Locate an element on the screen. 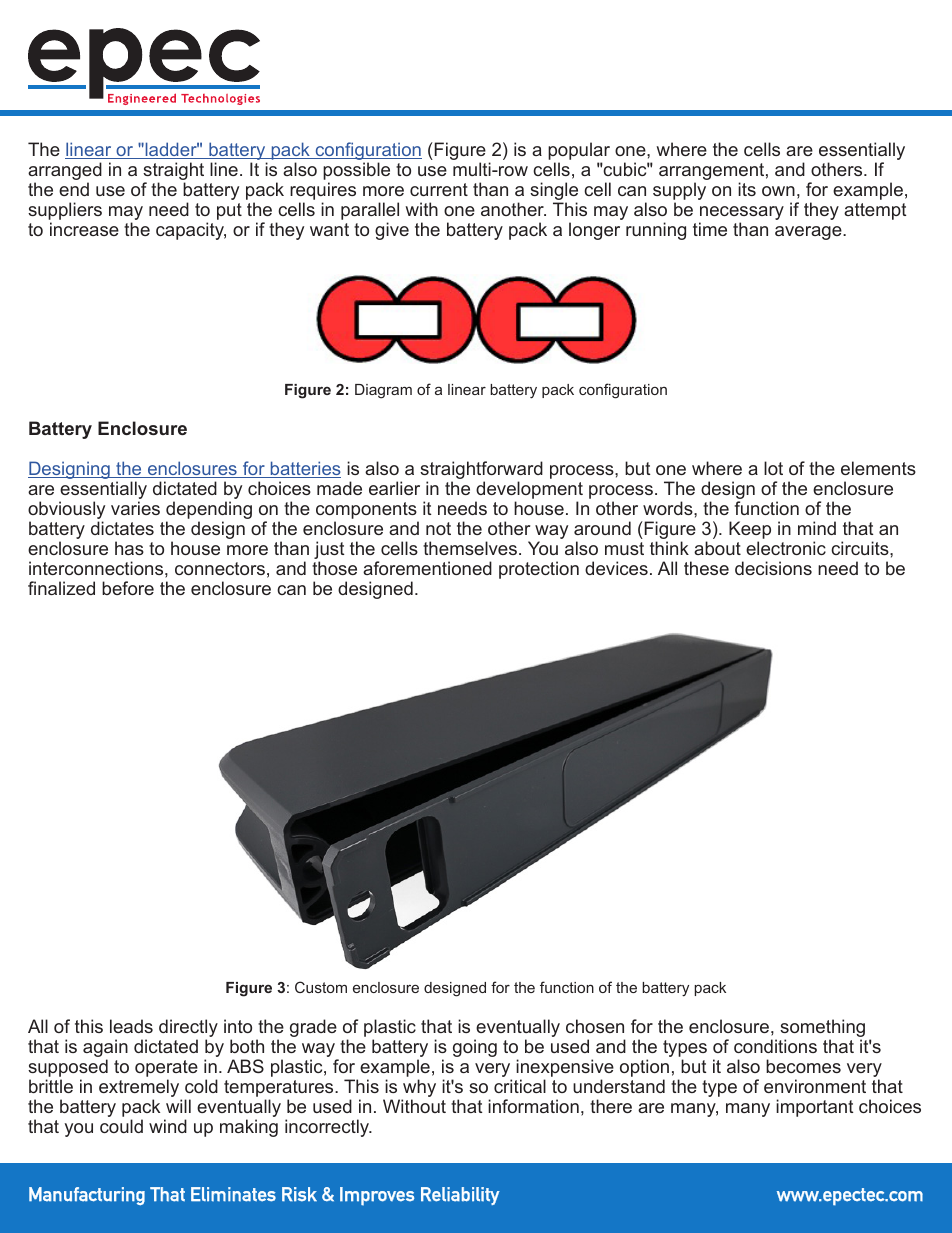 The height and width of the screenshot is (1233, 952). Diagram is located at coordinates (383, 391).
